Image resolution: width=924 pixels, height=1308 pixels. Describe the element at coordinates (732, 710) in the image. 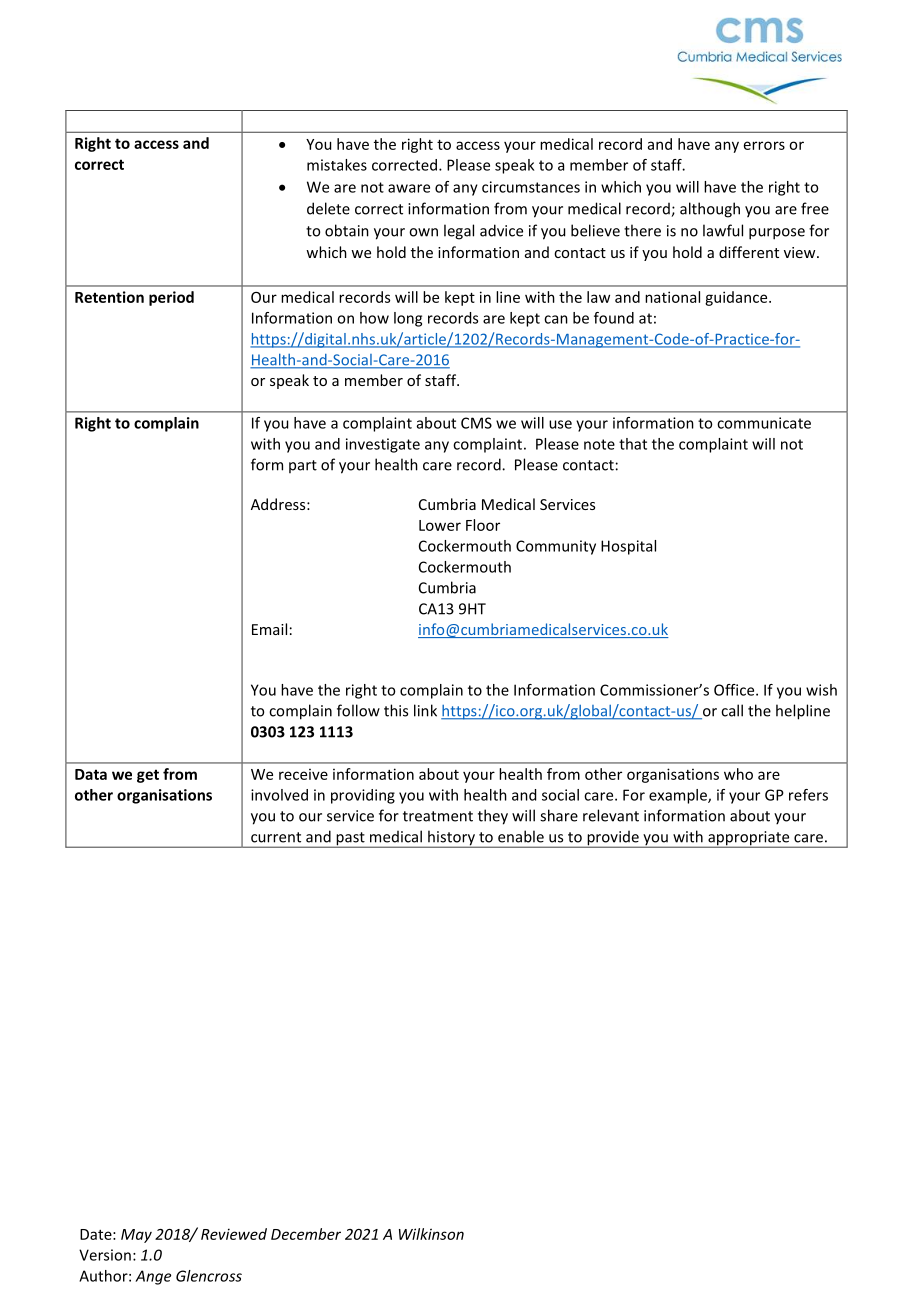

I see `call` at that location.
